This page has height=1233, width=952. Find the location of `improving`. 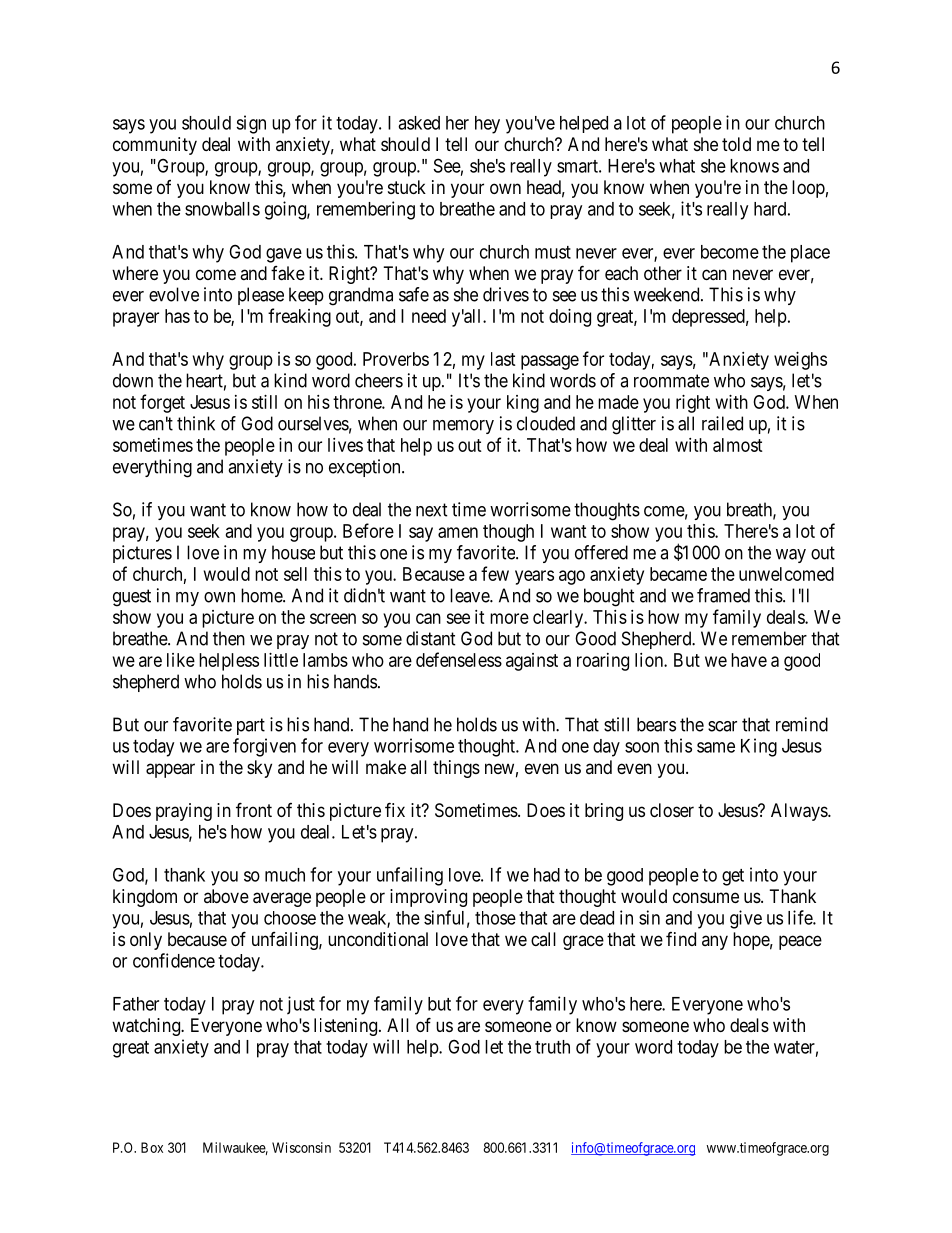

improving is located at coordinates (428, 898).
